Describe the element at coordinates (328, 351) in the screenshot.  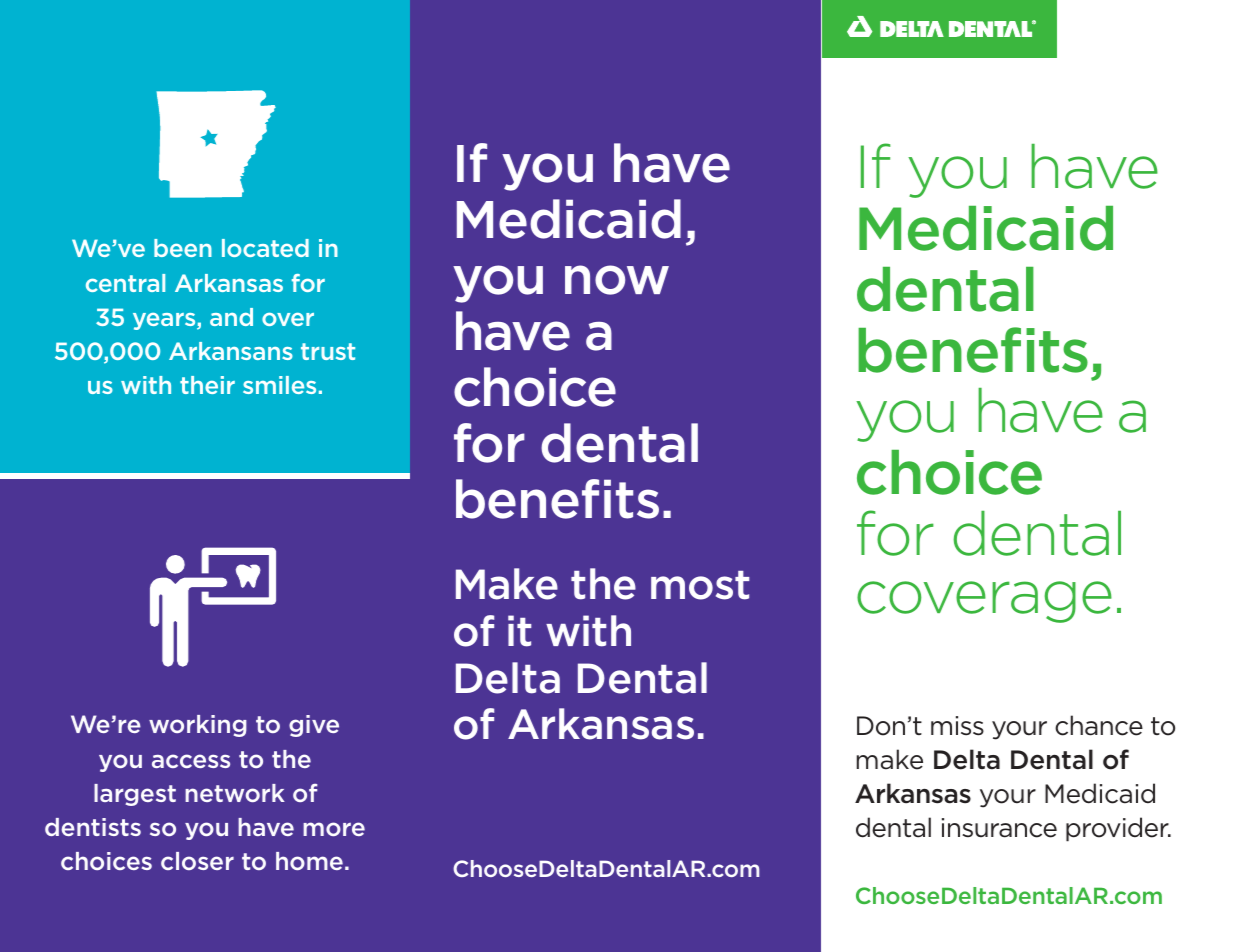
I see `trust` at that location.
